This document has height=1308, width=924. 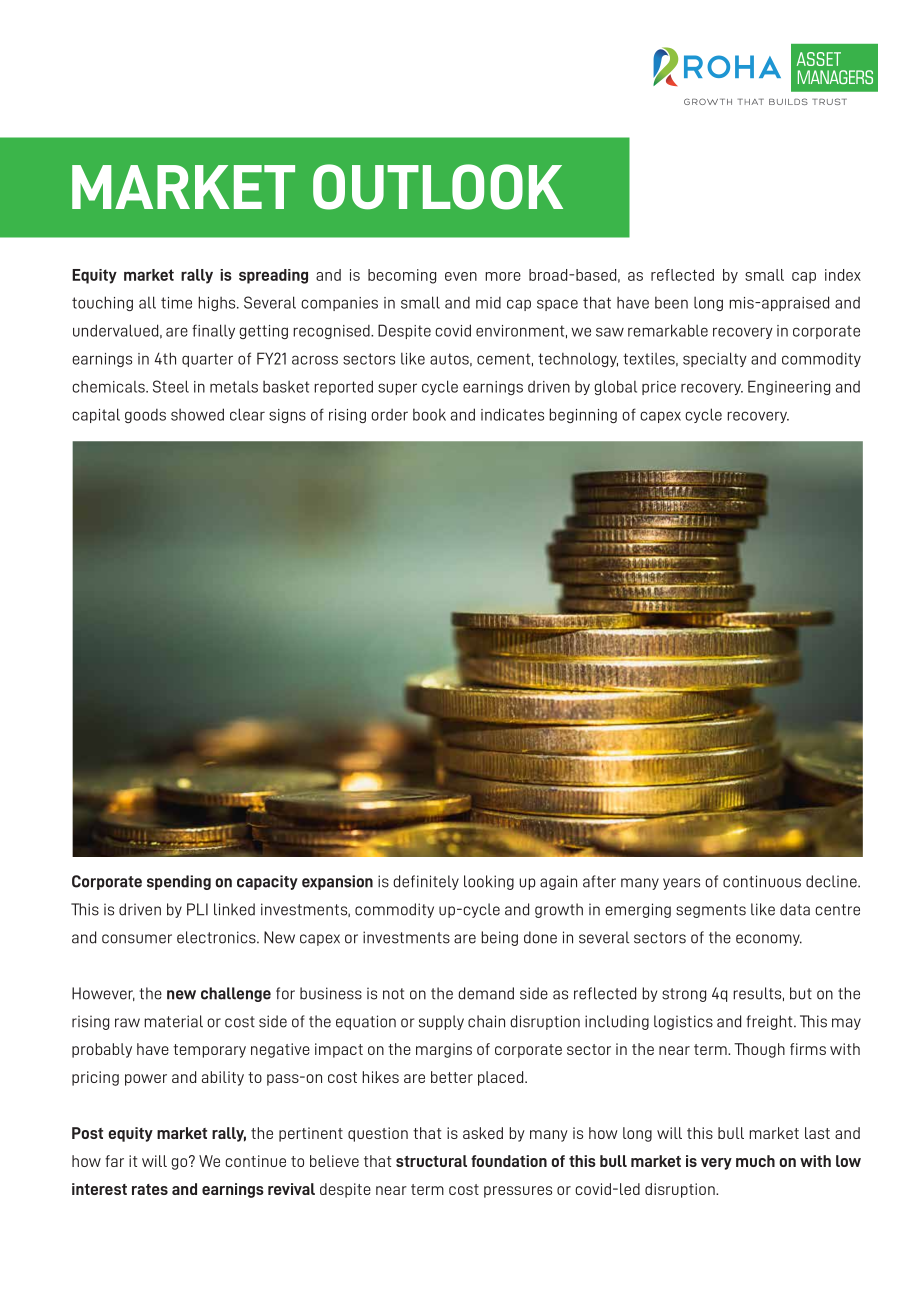 What do you see at coordinates (438, 187) in the document?
I see `OUTLOOK` at bounding box center [438, 187].
